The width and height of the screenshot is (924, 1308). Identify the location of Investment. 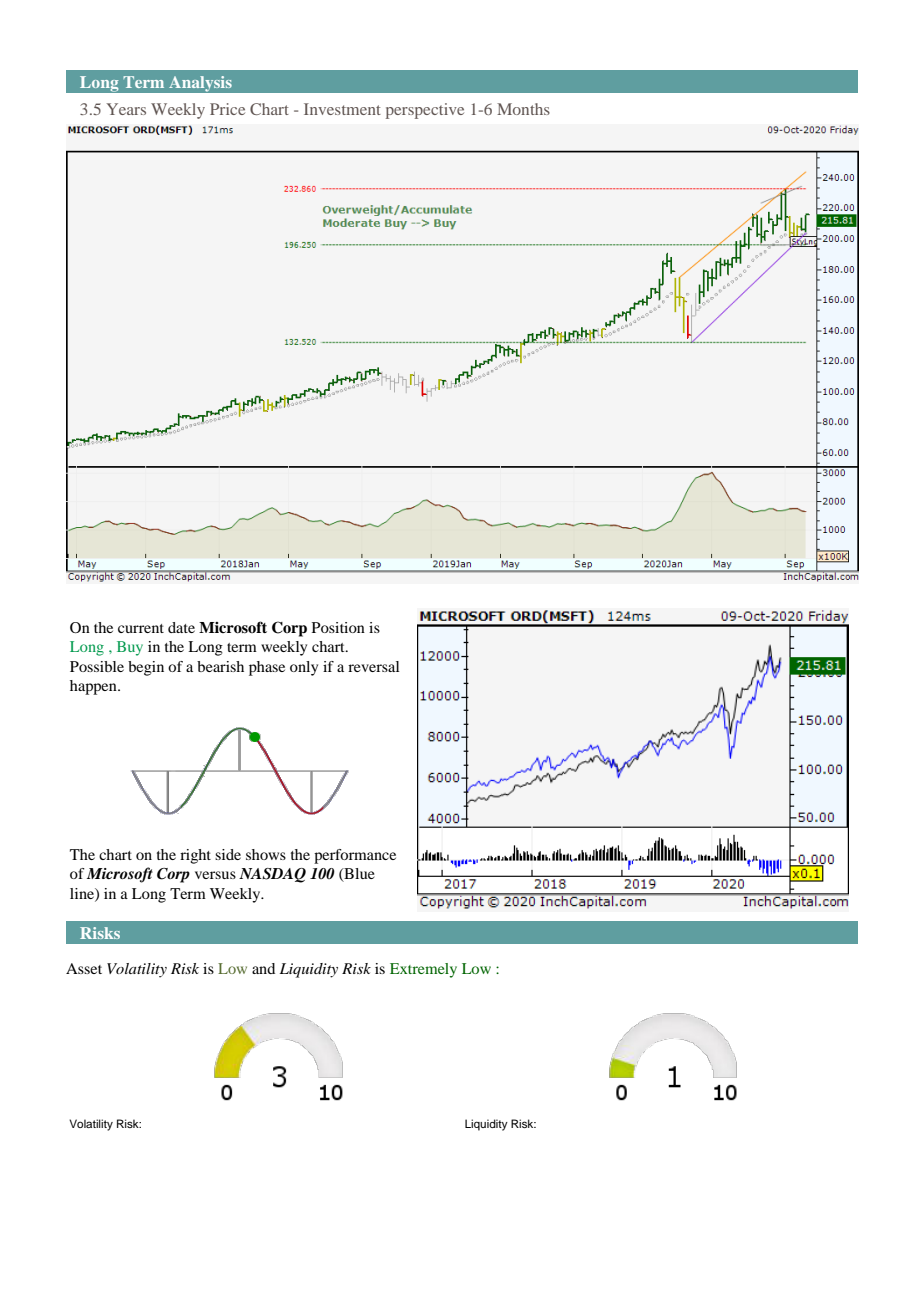
(342, 109).
